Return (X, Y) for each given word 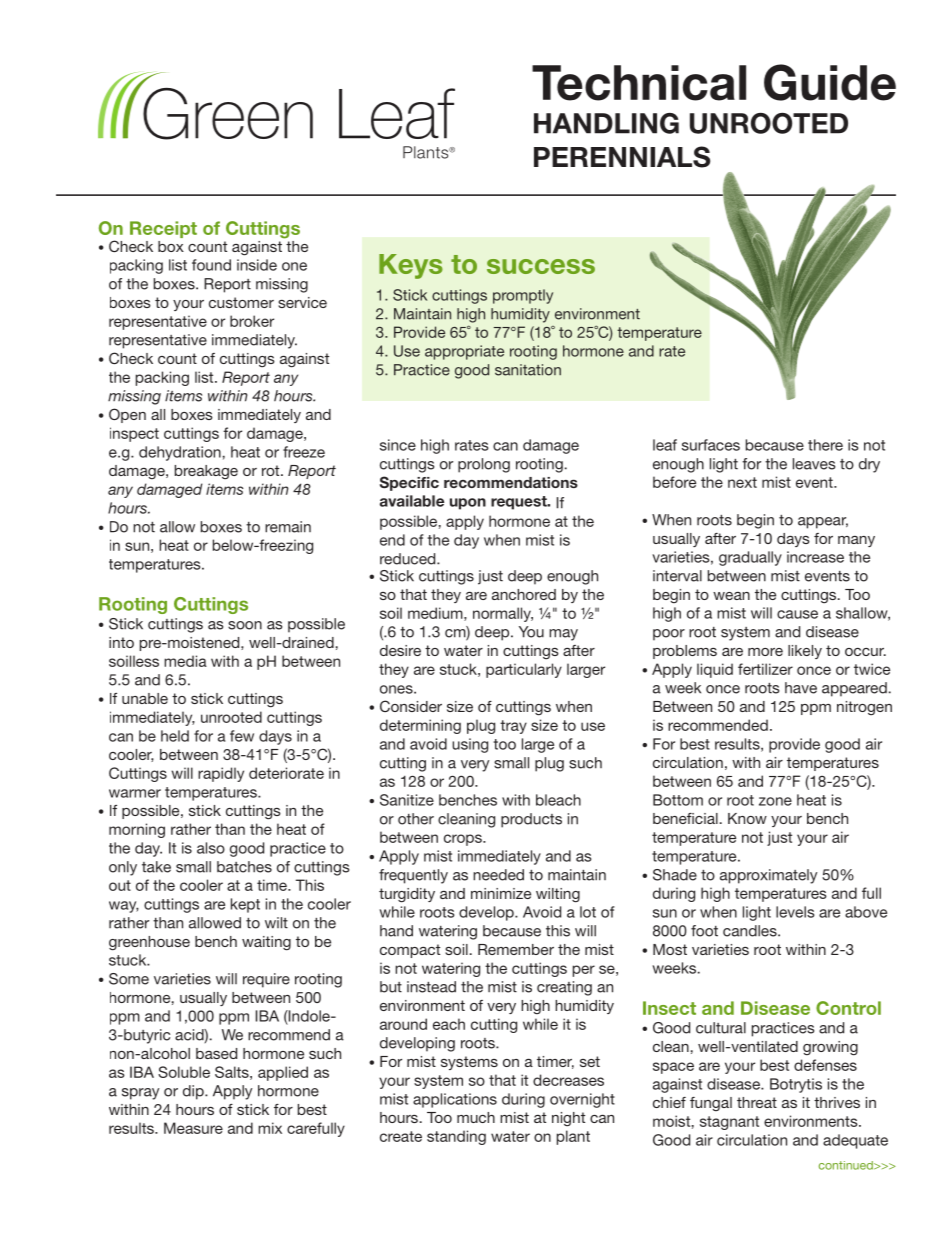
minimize (501, 893)
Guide (830, 82)
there (825, 445)
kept (245, 905)
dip (194, 1092)
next (742, 482)
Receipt (163, 229)
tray (513, 727)
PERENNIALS (622, 157)
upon (468, 504)
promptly (523, 296)
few (242, 736)
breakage (206, 472)
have (801, 688)
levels (795, 912)
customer (241, 302)
